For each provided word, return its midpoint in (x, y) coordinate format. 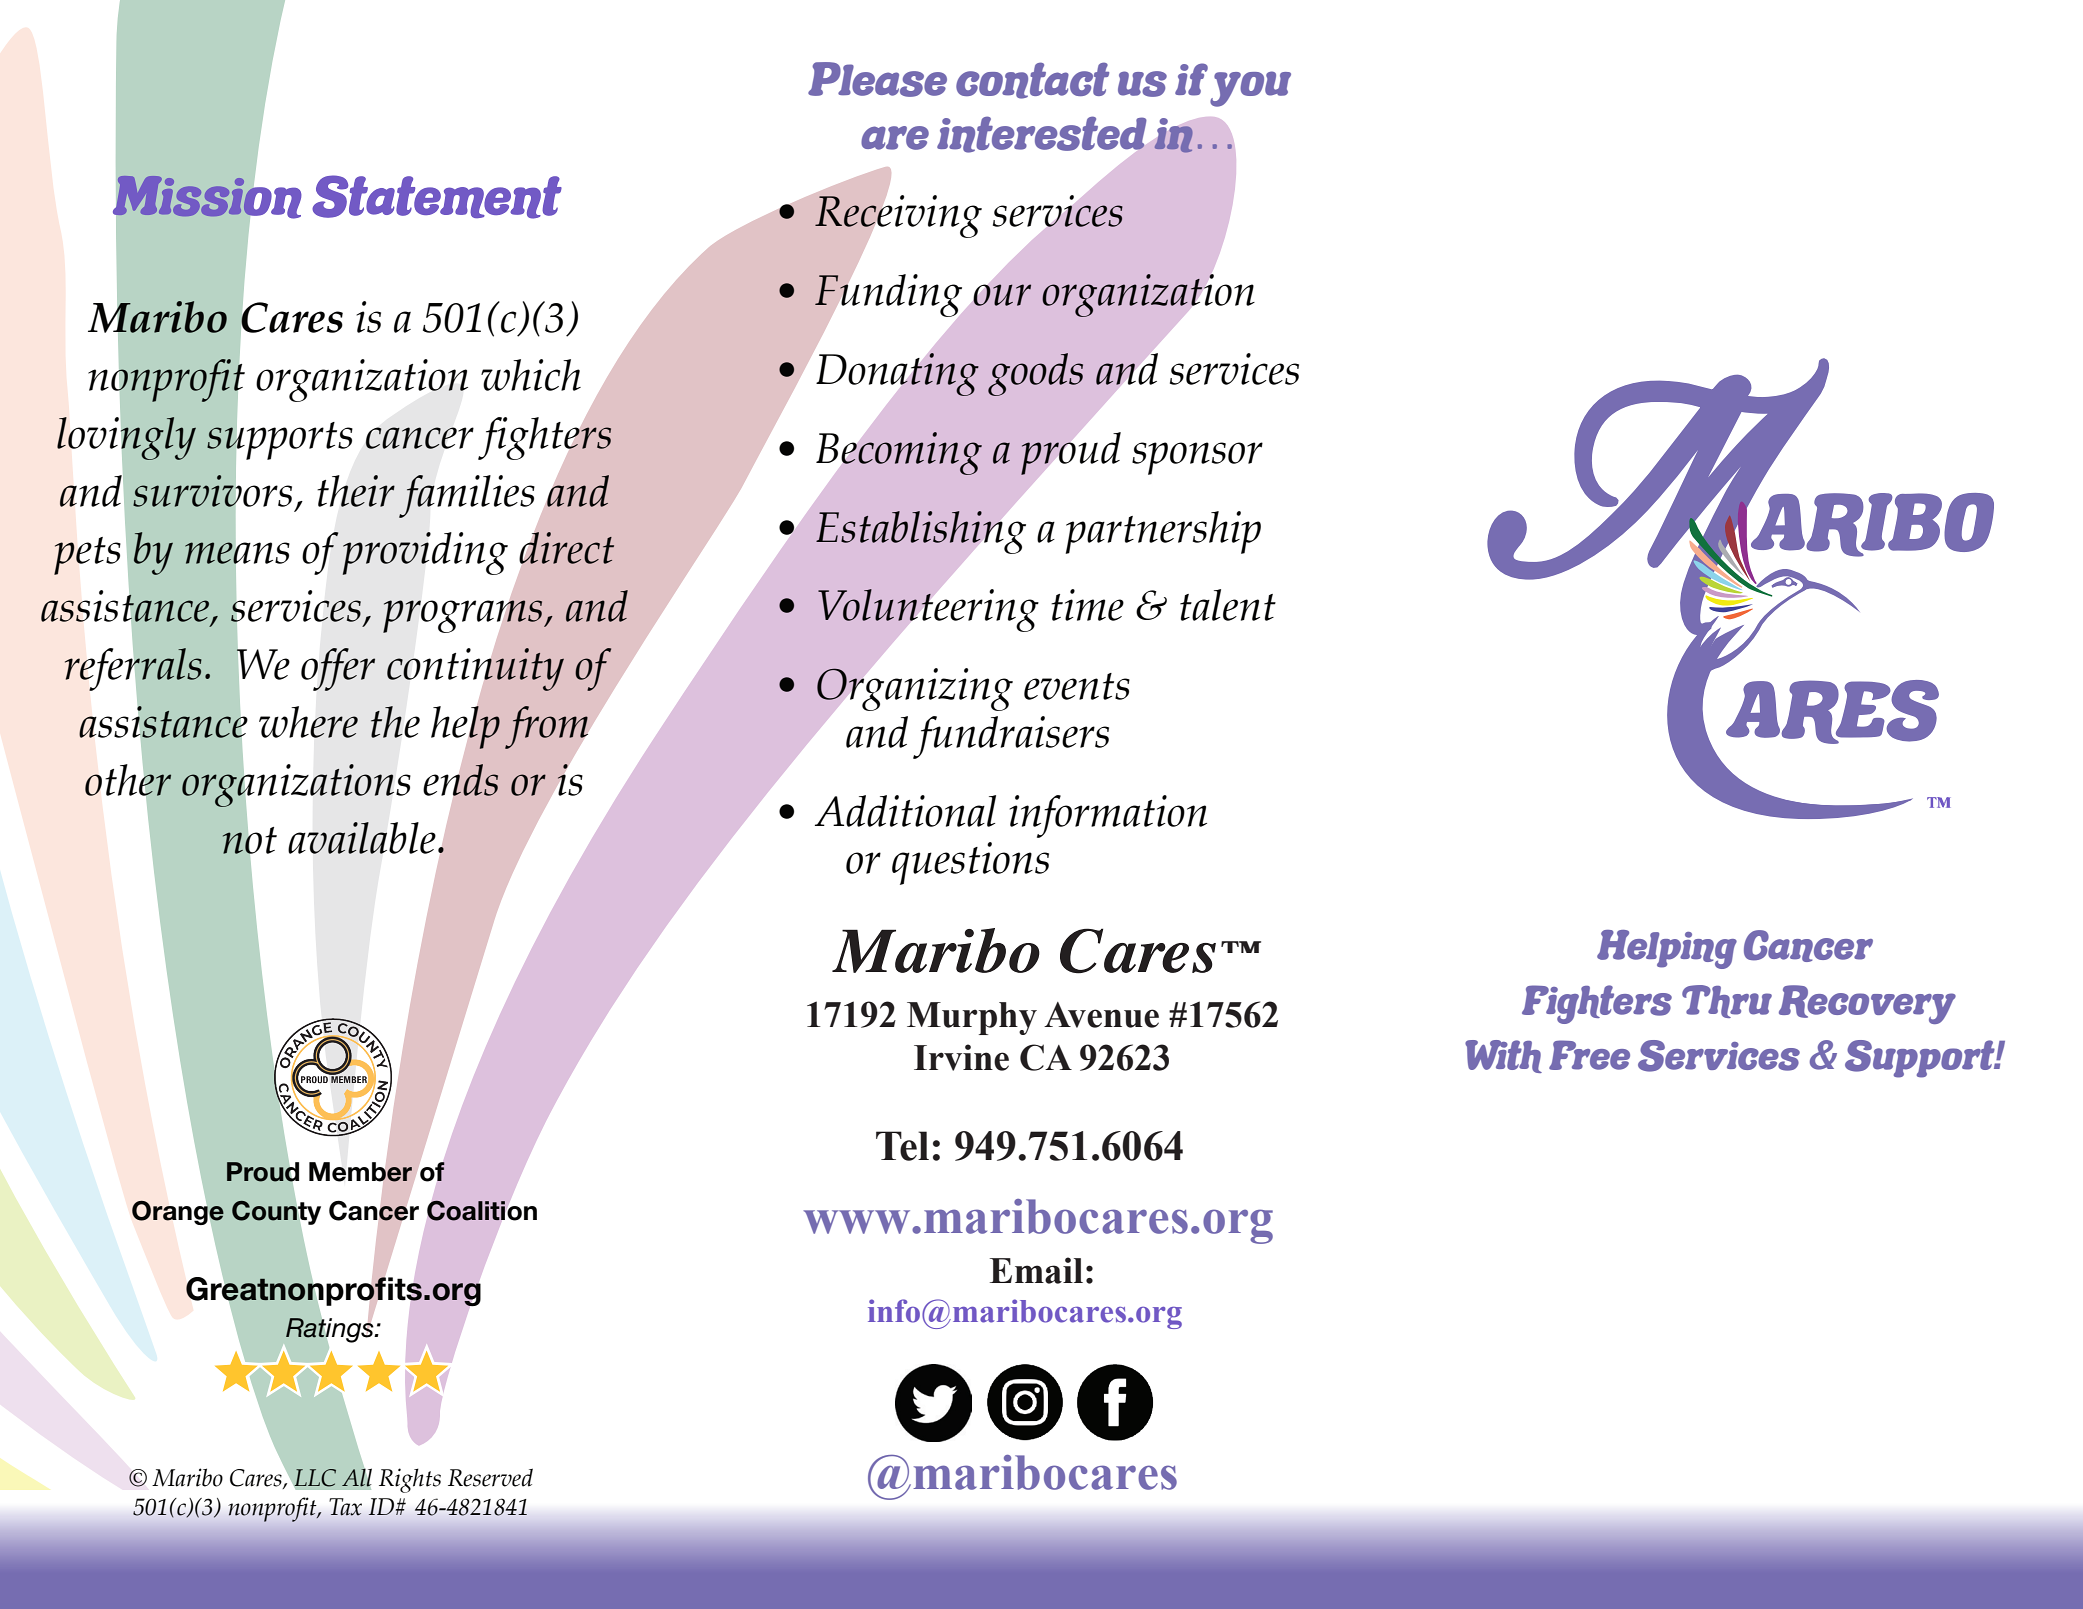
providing (425, 553)
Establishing (921, 532)
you (1250, 89)
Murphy (972, 1018)
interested (1042, 134)
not (249, 840)
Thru (1727, 1001)
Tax (345, 1507)
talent (1228, 605)
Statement (437, 197)
